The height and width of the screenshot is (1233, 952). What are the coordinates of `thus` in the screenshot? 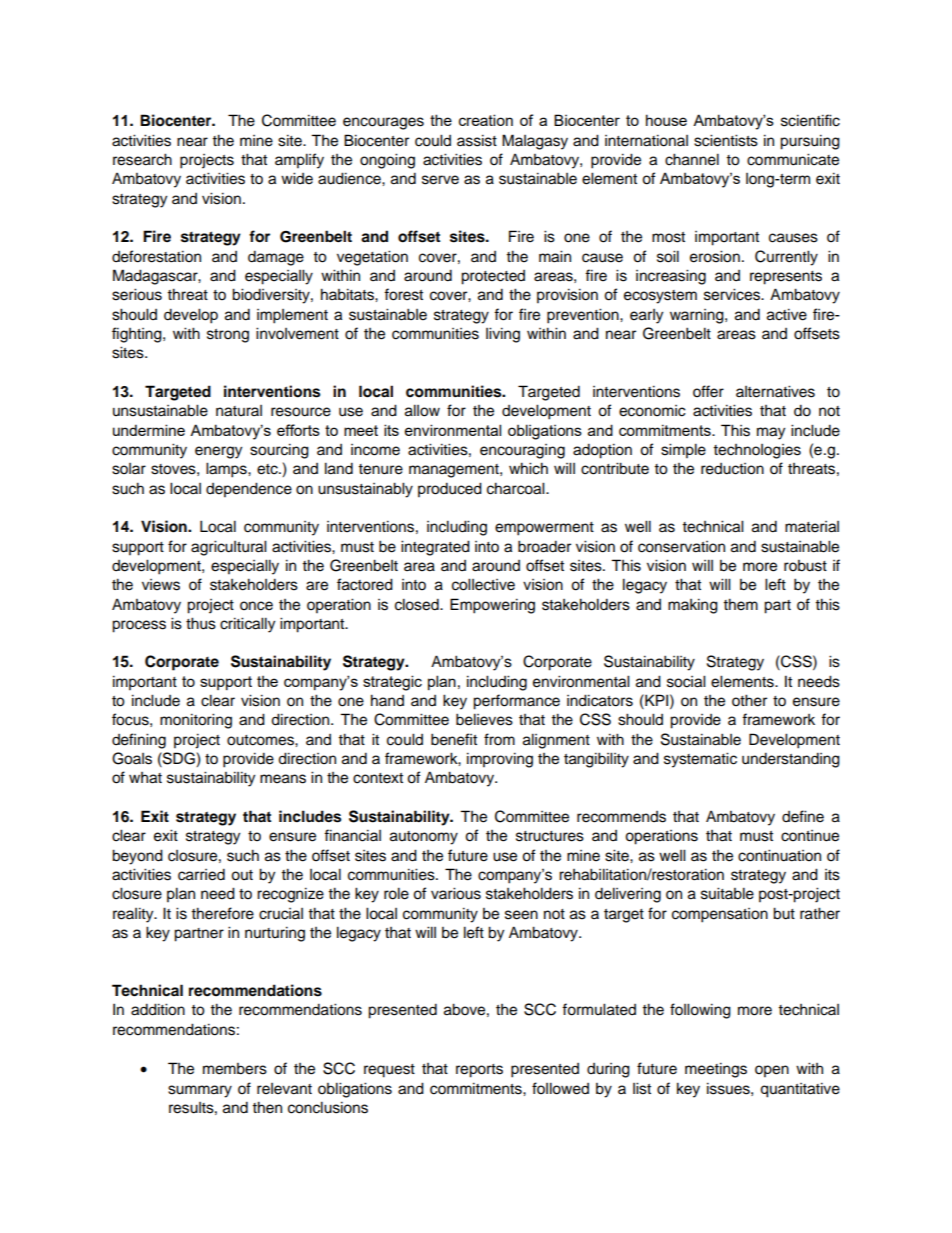 It's located at (201, 623).
